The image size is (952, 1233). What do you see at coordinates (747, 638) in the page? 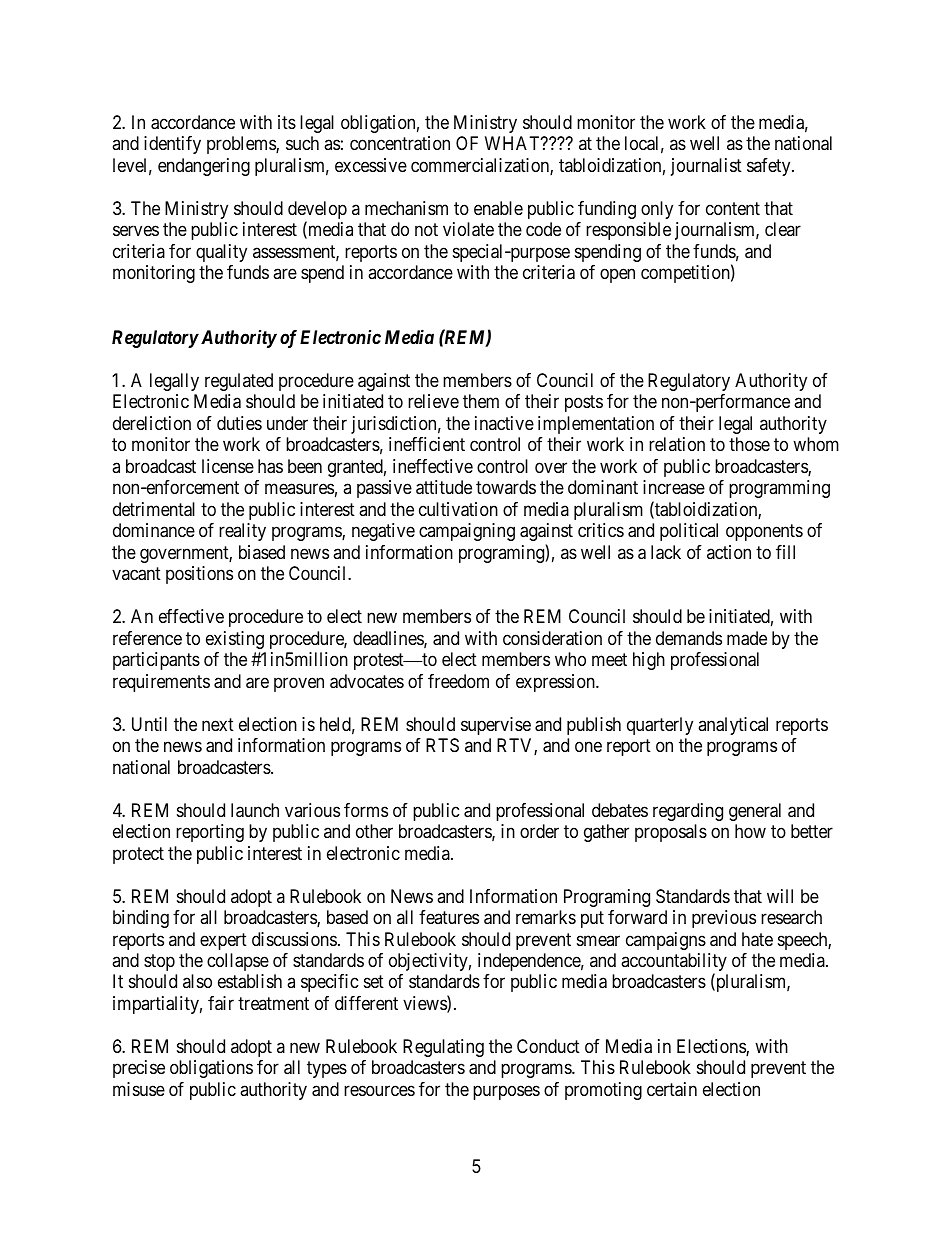
I see `made` at bounding box center [747, 638].
